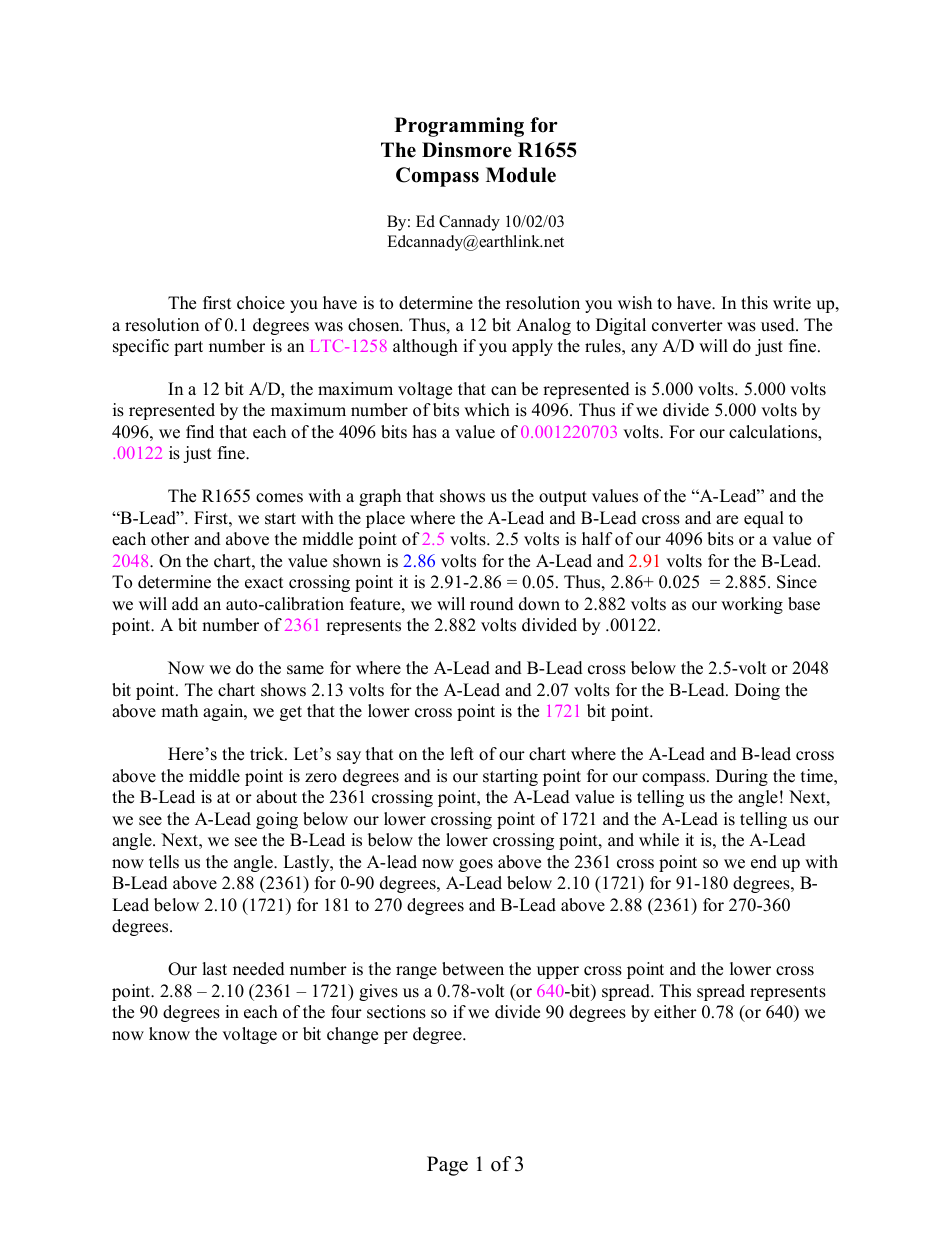 This image has height=1233, width=952. Describe the element at coordinates (261, 303) in the image. I see `choice` at that location.
